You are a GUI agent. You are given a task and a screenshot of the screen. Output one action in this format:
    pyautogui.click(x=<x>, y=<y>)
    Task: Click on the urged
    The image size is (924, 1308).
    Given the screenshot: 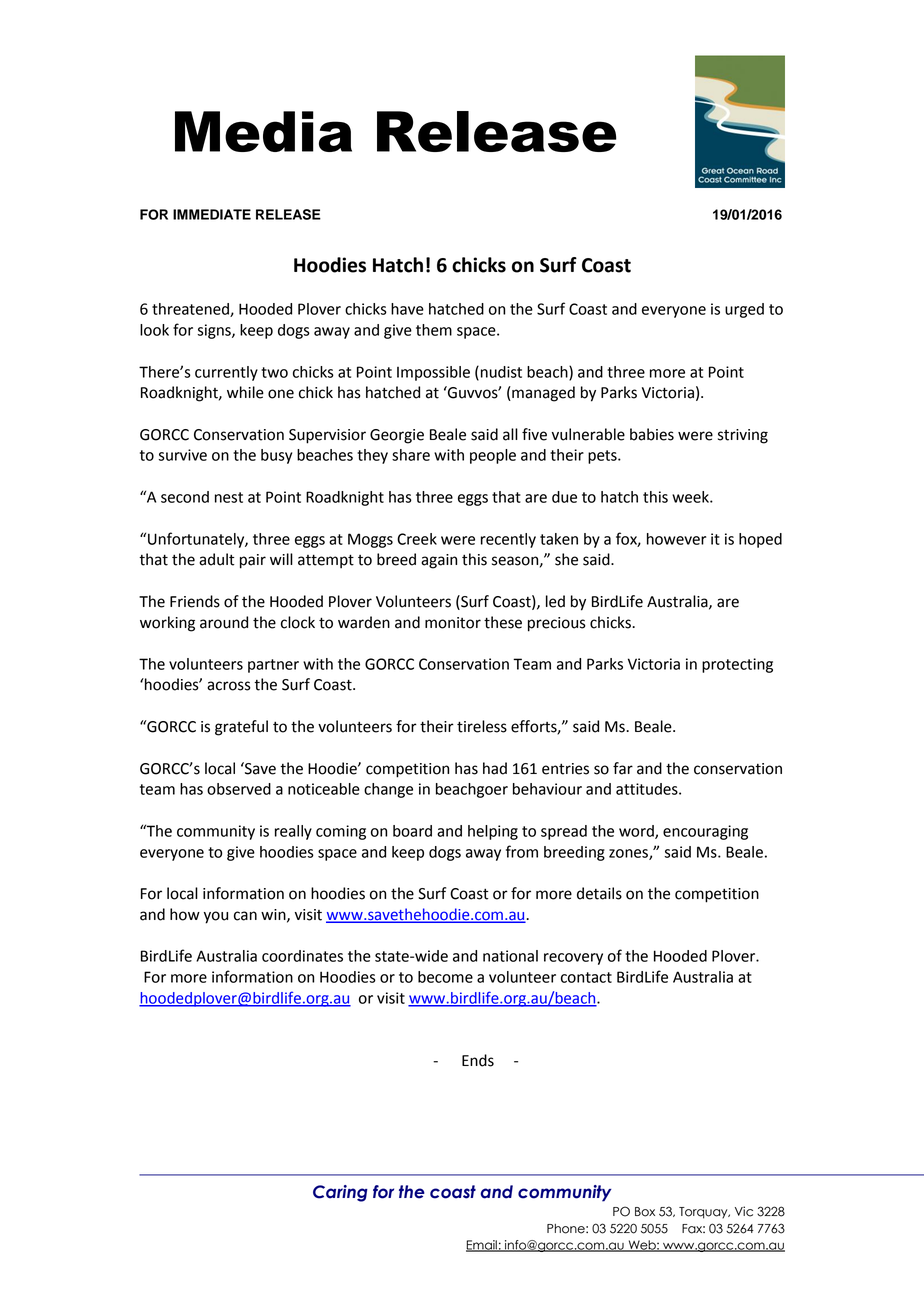 What is the action you would take?
    pyautogui.click(x=744, y=310)
